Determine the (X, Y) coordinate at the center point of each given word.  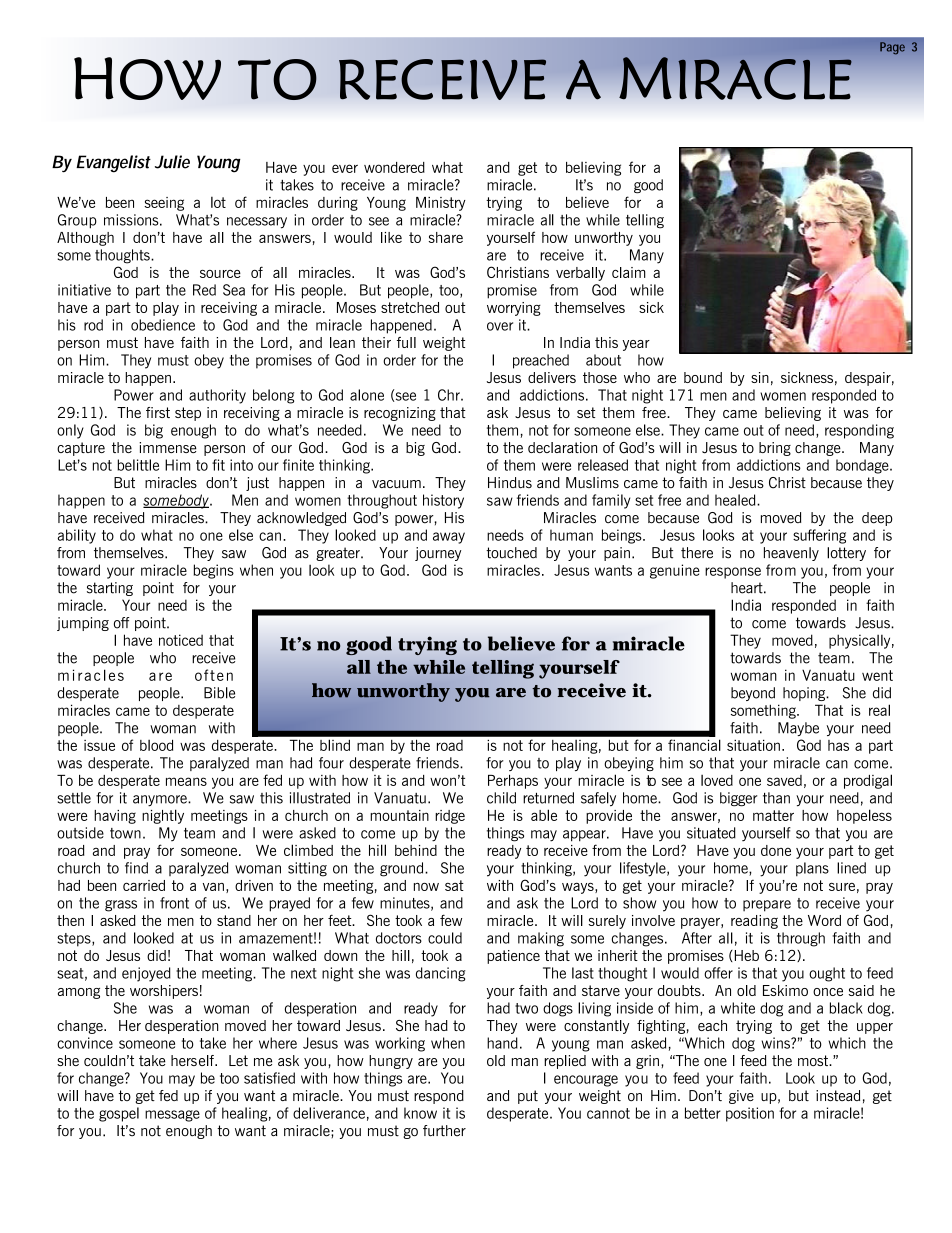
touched (511, 553)
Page (892, 48)
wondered (394, 167)
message (172, 1116)
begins (213, 571)
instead (838, 1095)
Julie (172, 162)
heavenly (791, 554)
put (528, 1097)
